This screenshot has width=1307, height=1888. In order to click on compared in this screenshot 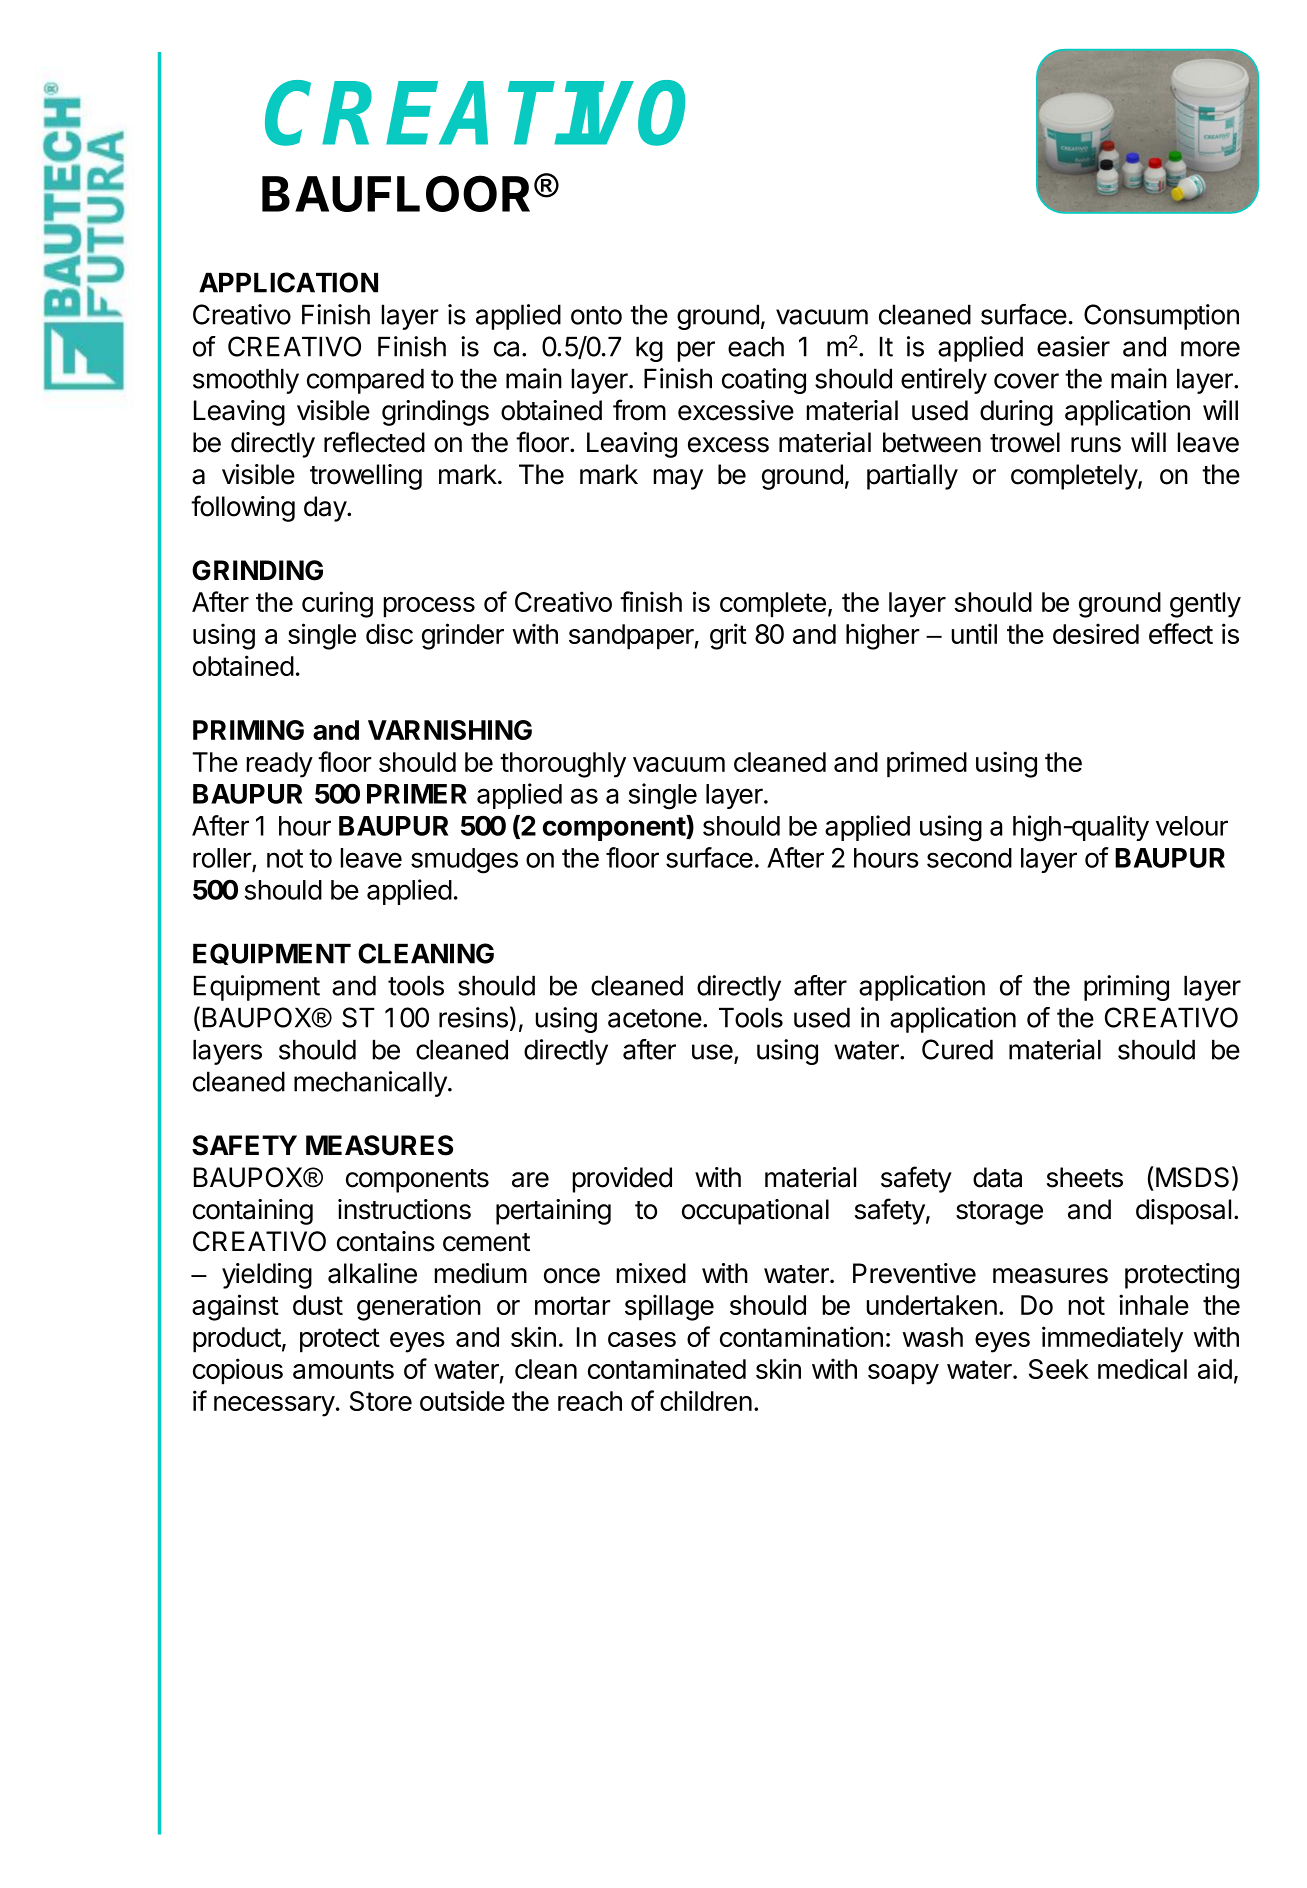, I will do `click(365, 381)`.
